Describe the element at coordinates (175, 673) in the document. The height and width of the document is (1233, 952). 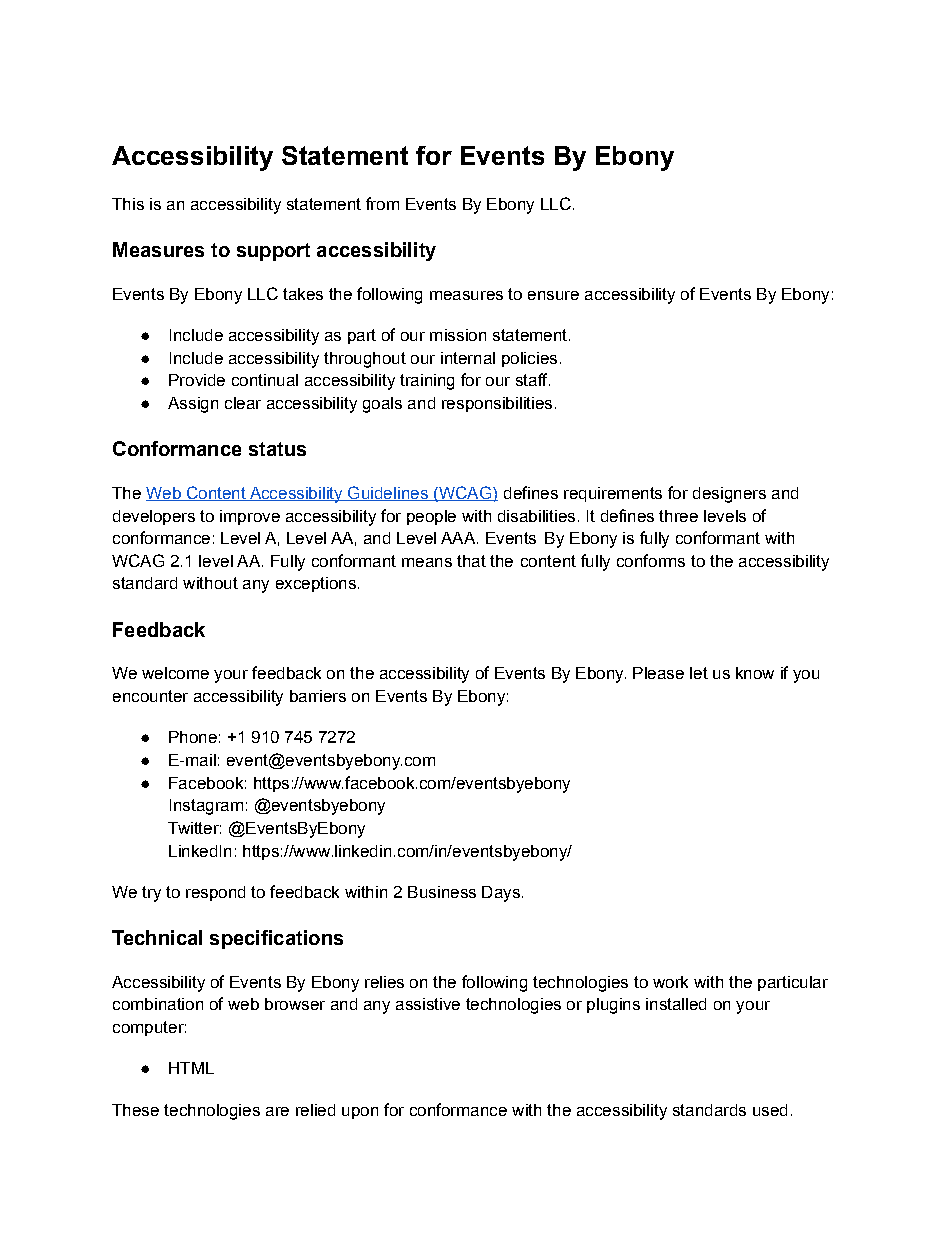
I see `welcome` at that location.
